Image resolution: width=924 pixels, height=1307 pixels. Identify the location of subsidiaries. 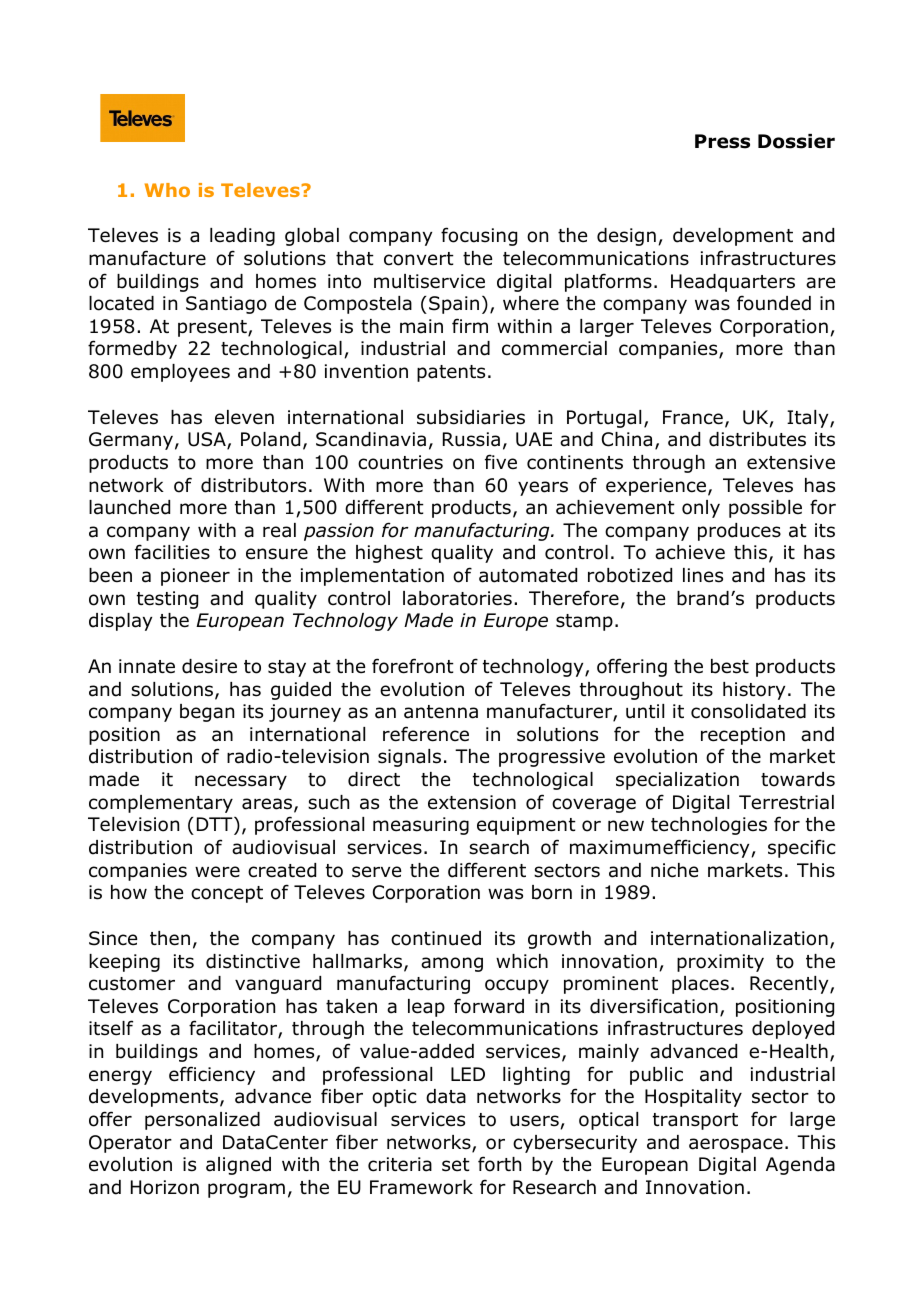
(471, 417).
